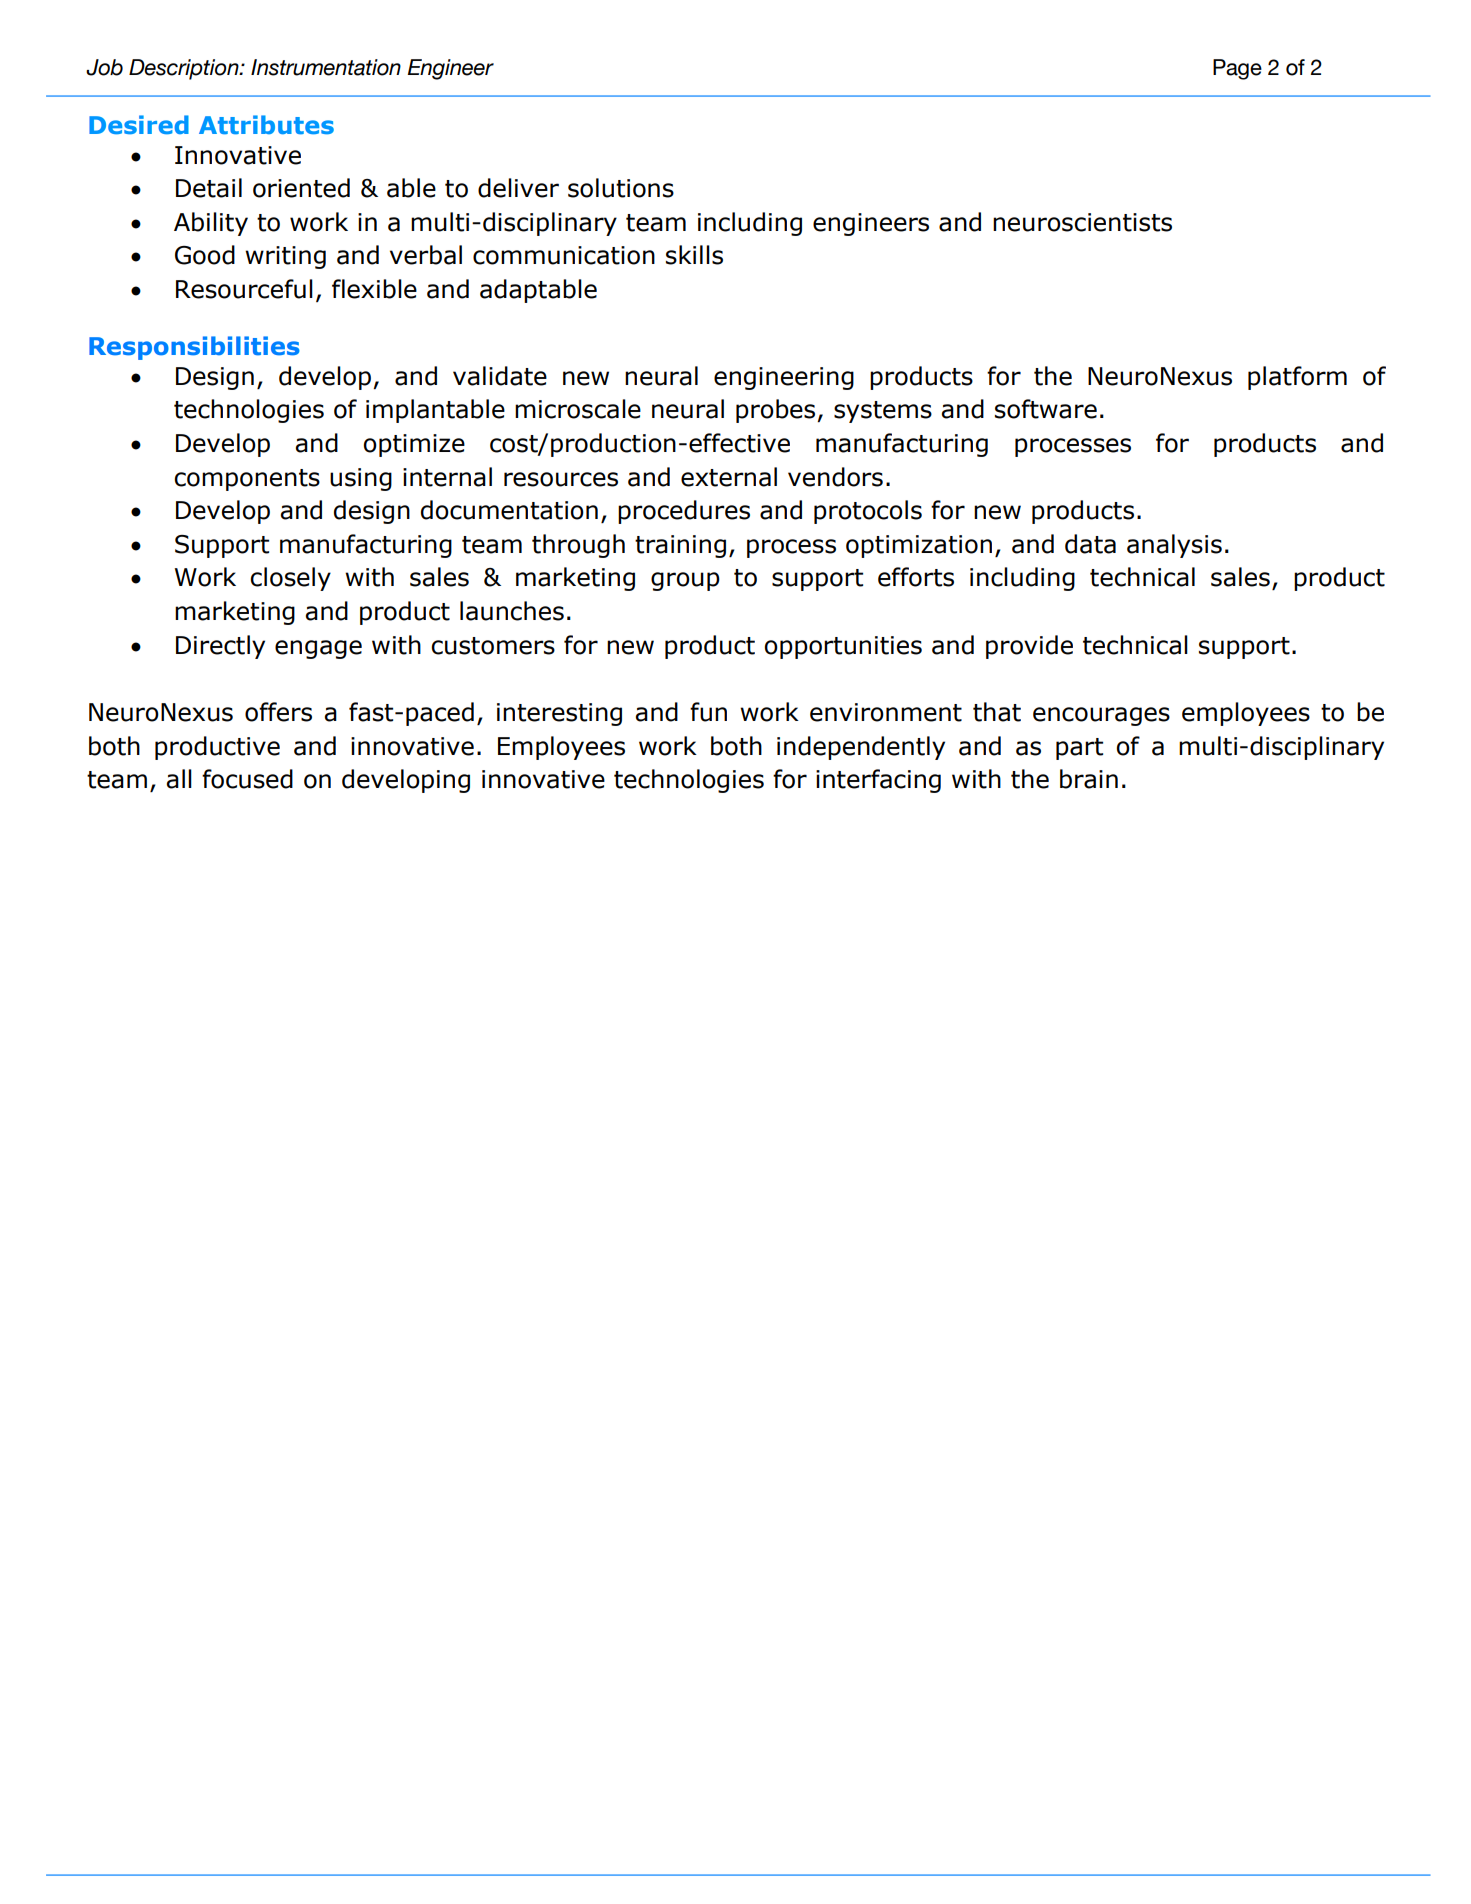  Describe the element at coordinates (1079, 749) in the image. I see `part` at that location.
